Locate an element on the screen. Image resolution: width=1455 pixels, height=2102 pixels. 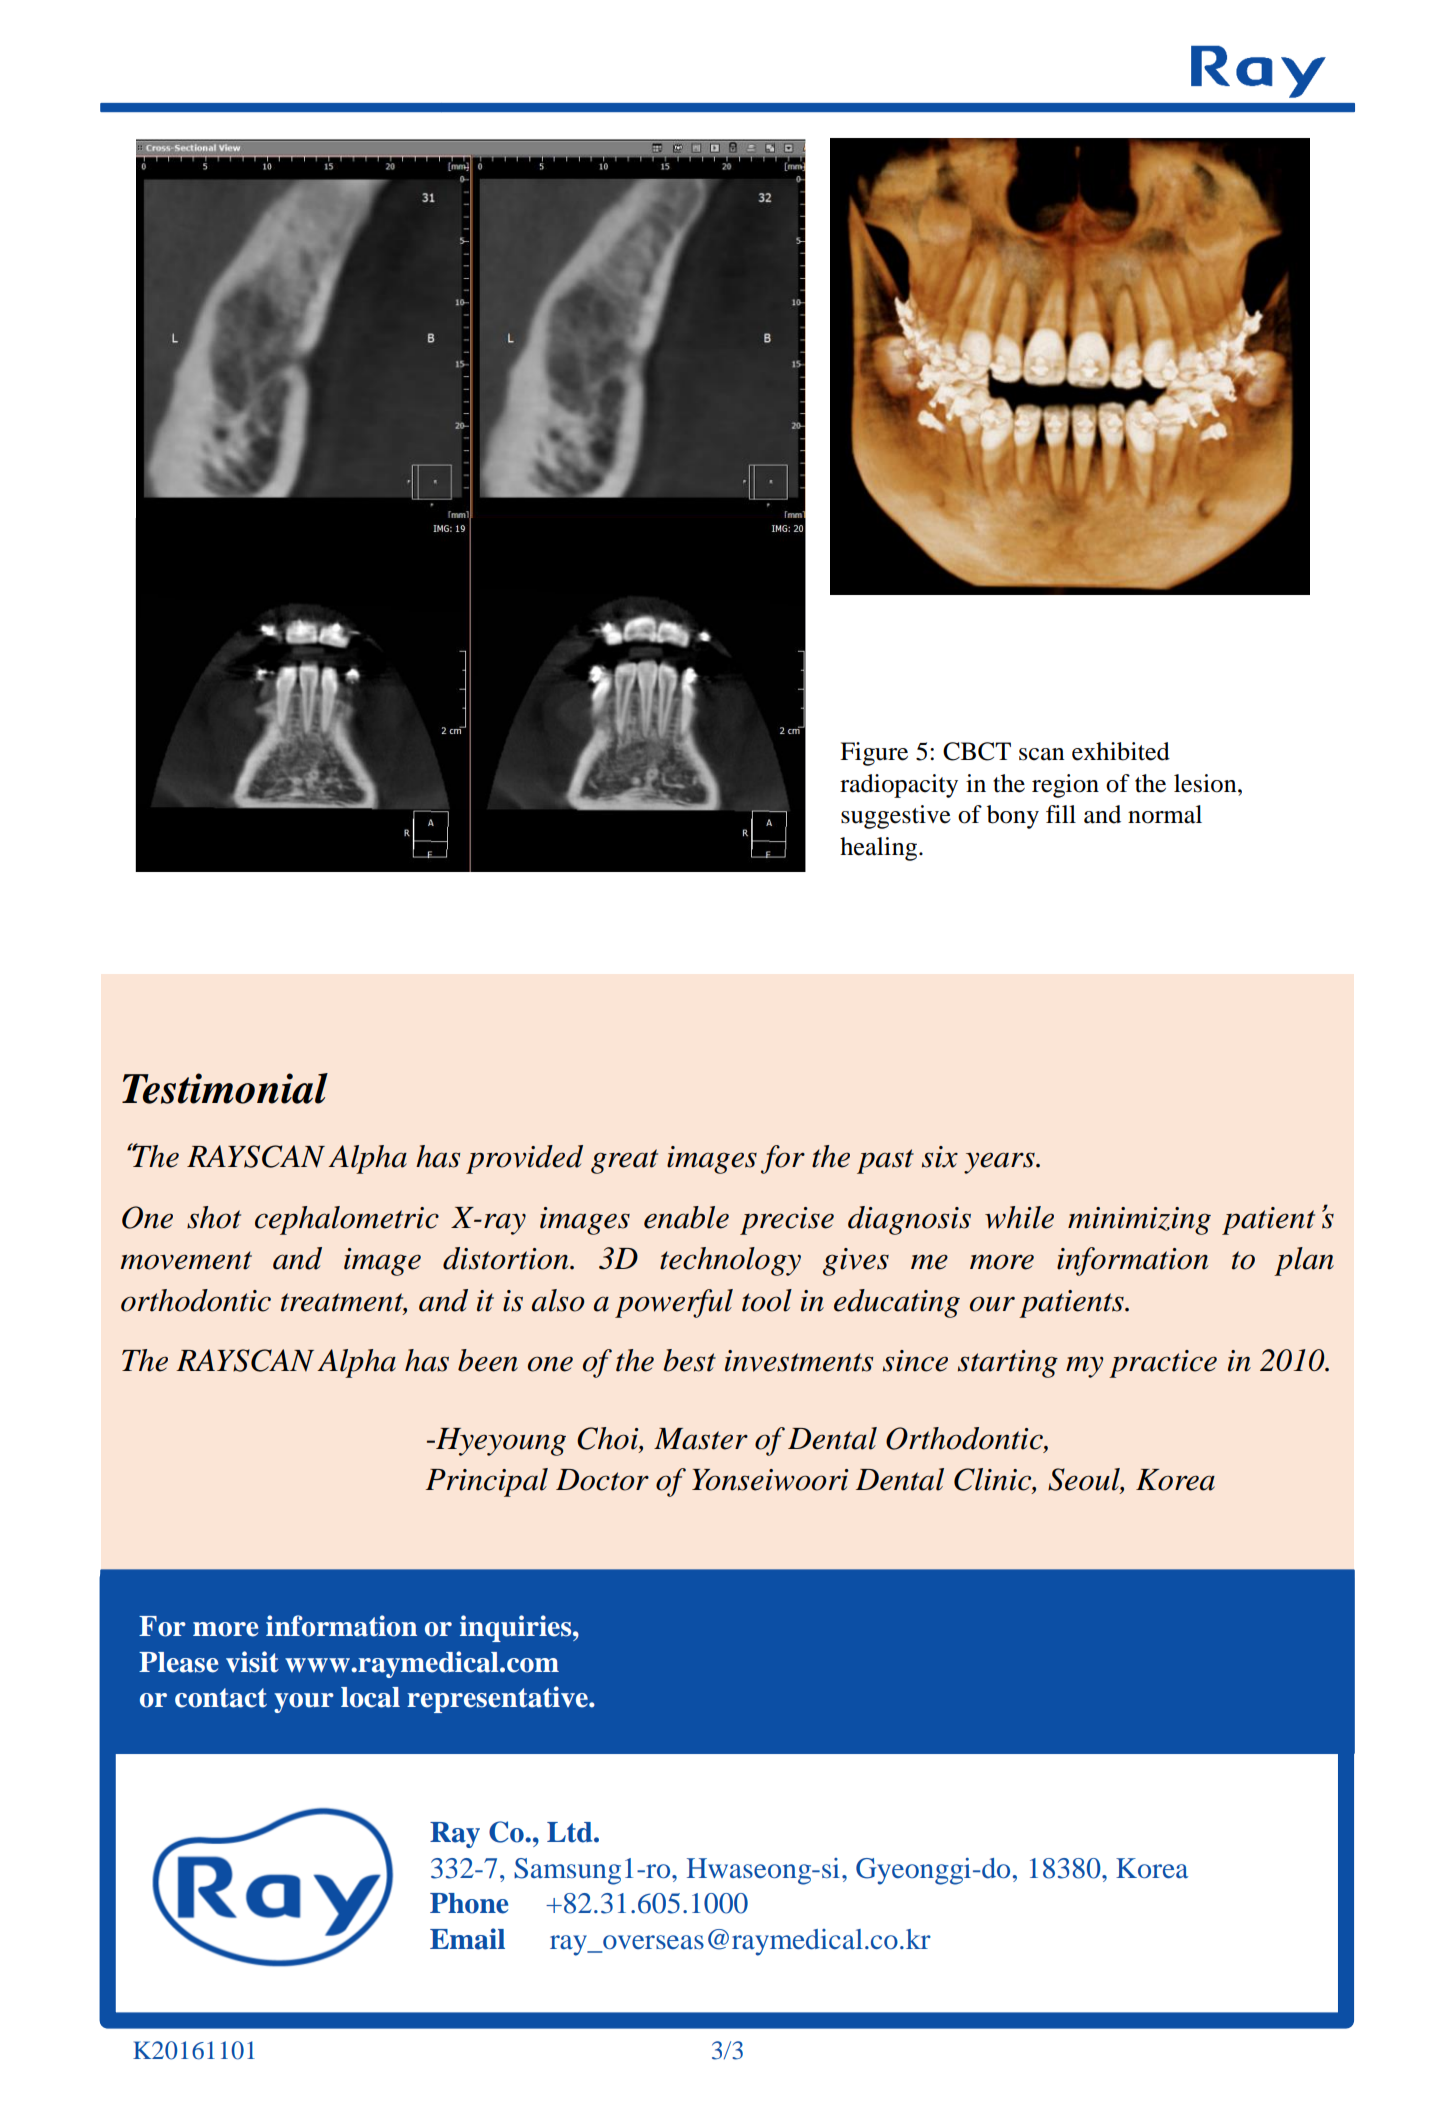
Phone is located at coordinates (469, 1903).
